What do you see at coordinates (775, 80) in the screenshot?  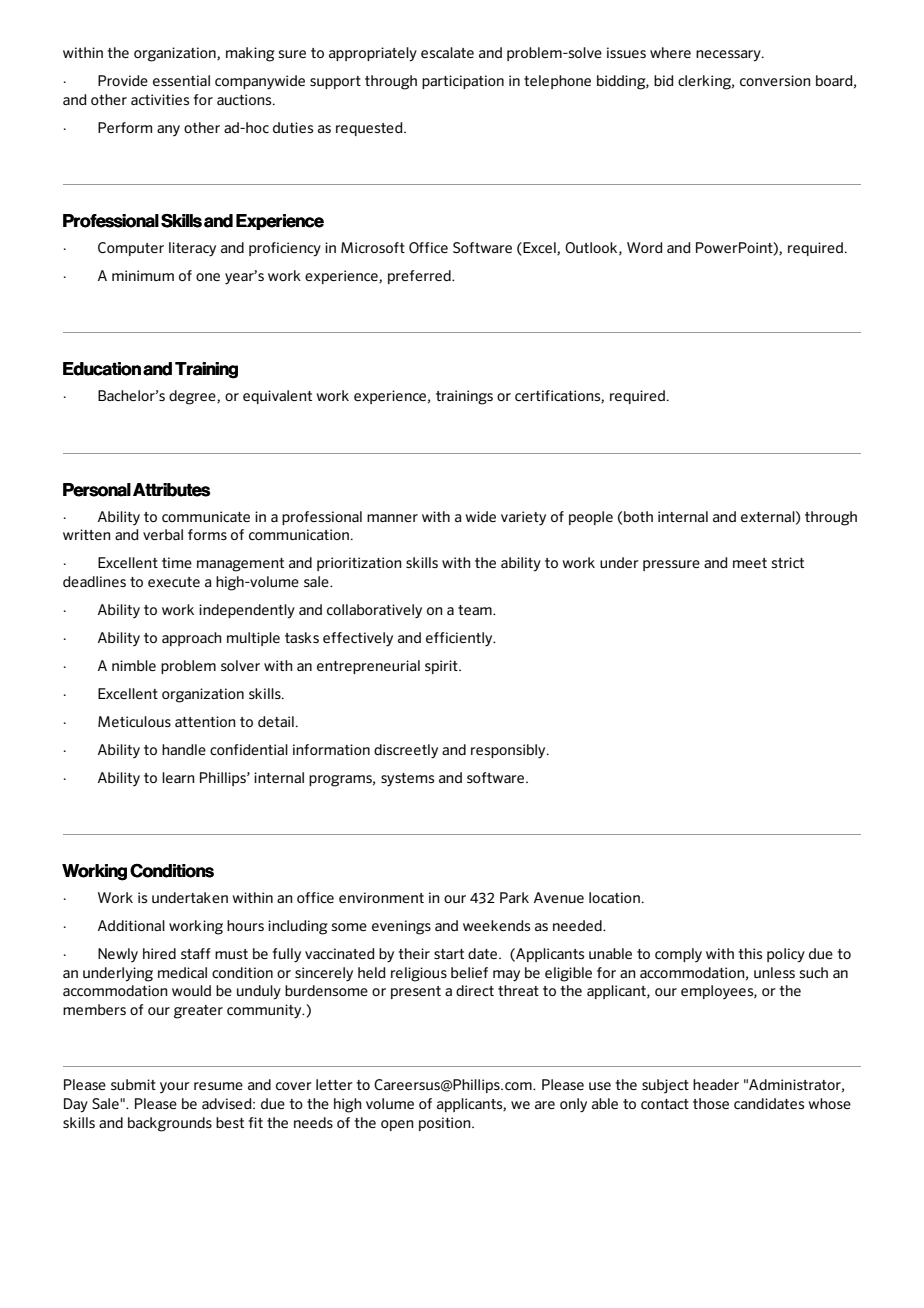 I see `conversion` at bounding box center [775, 80].
